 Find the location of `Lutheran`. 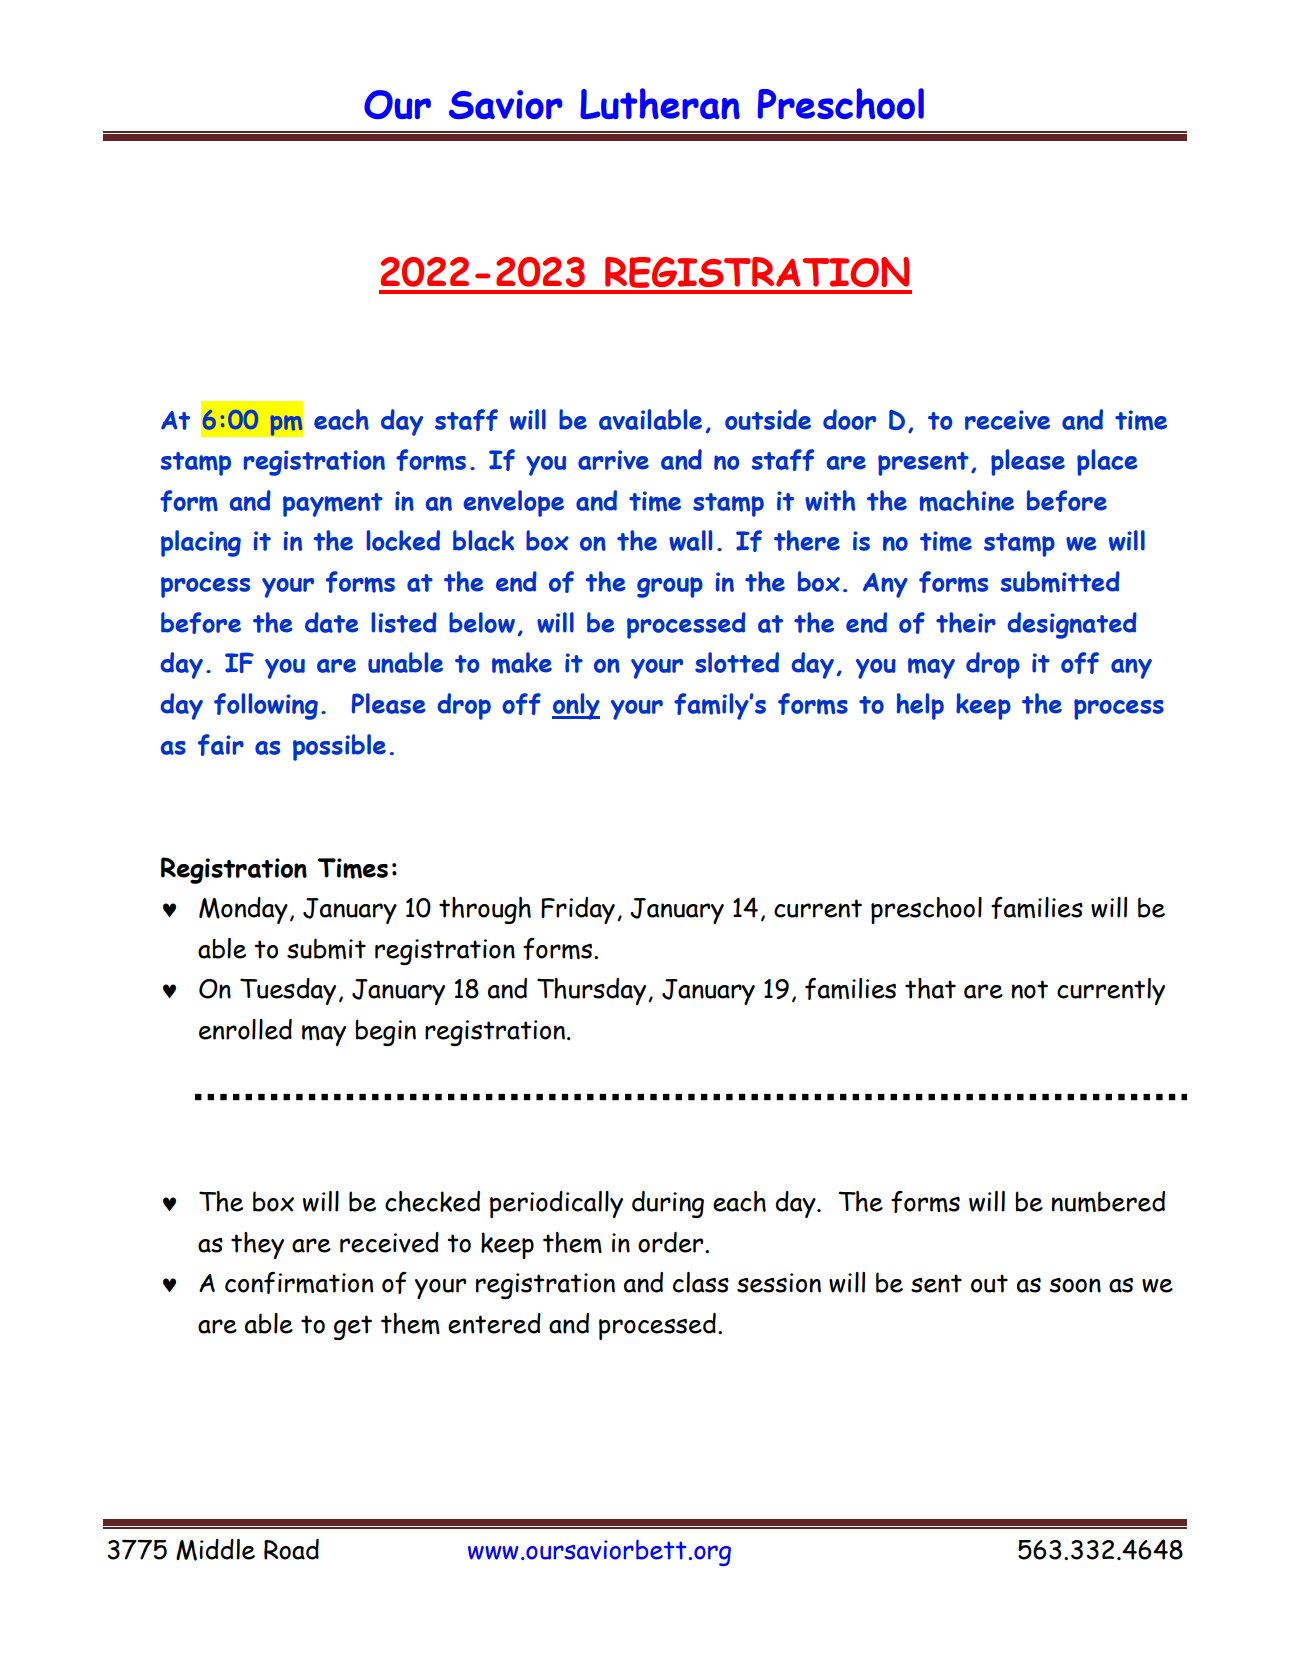

Lutheran is located at coordinates (660, 103).
